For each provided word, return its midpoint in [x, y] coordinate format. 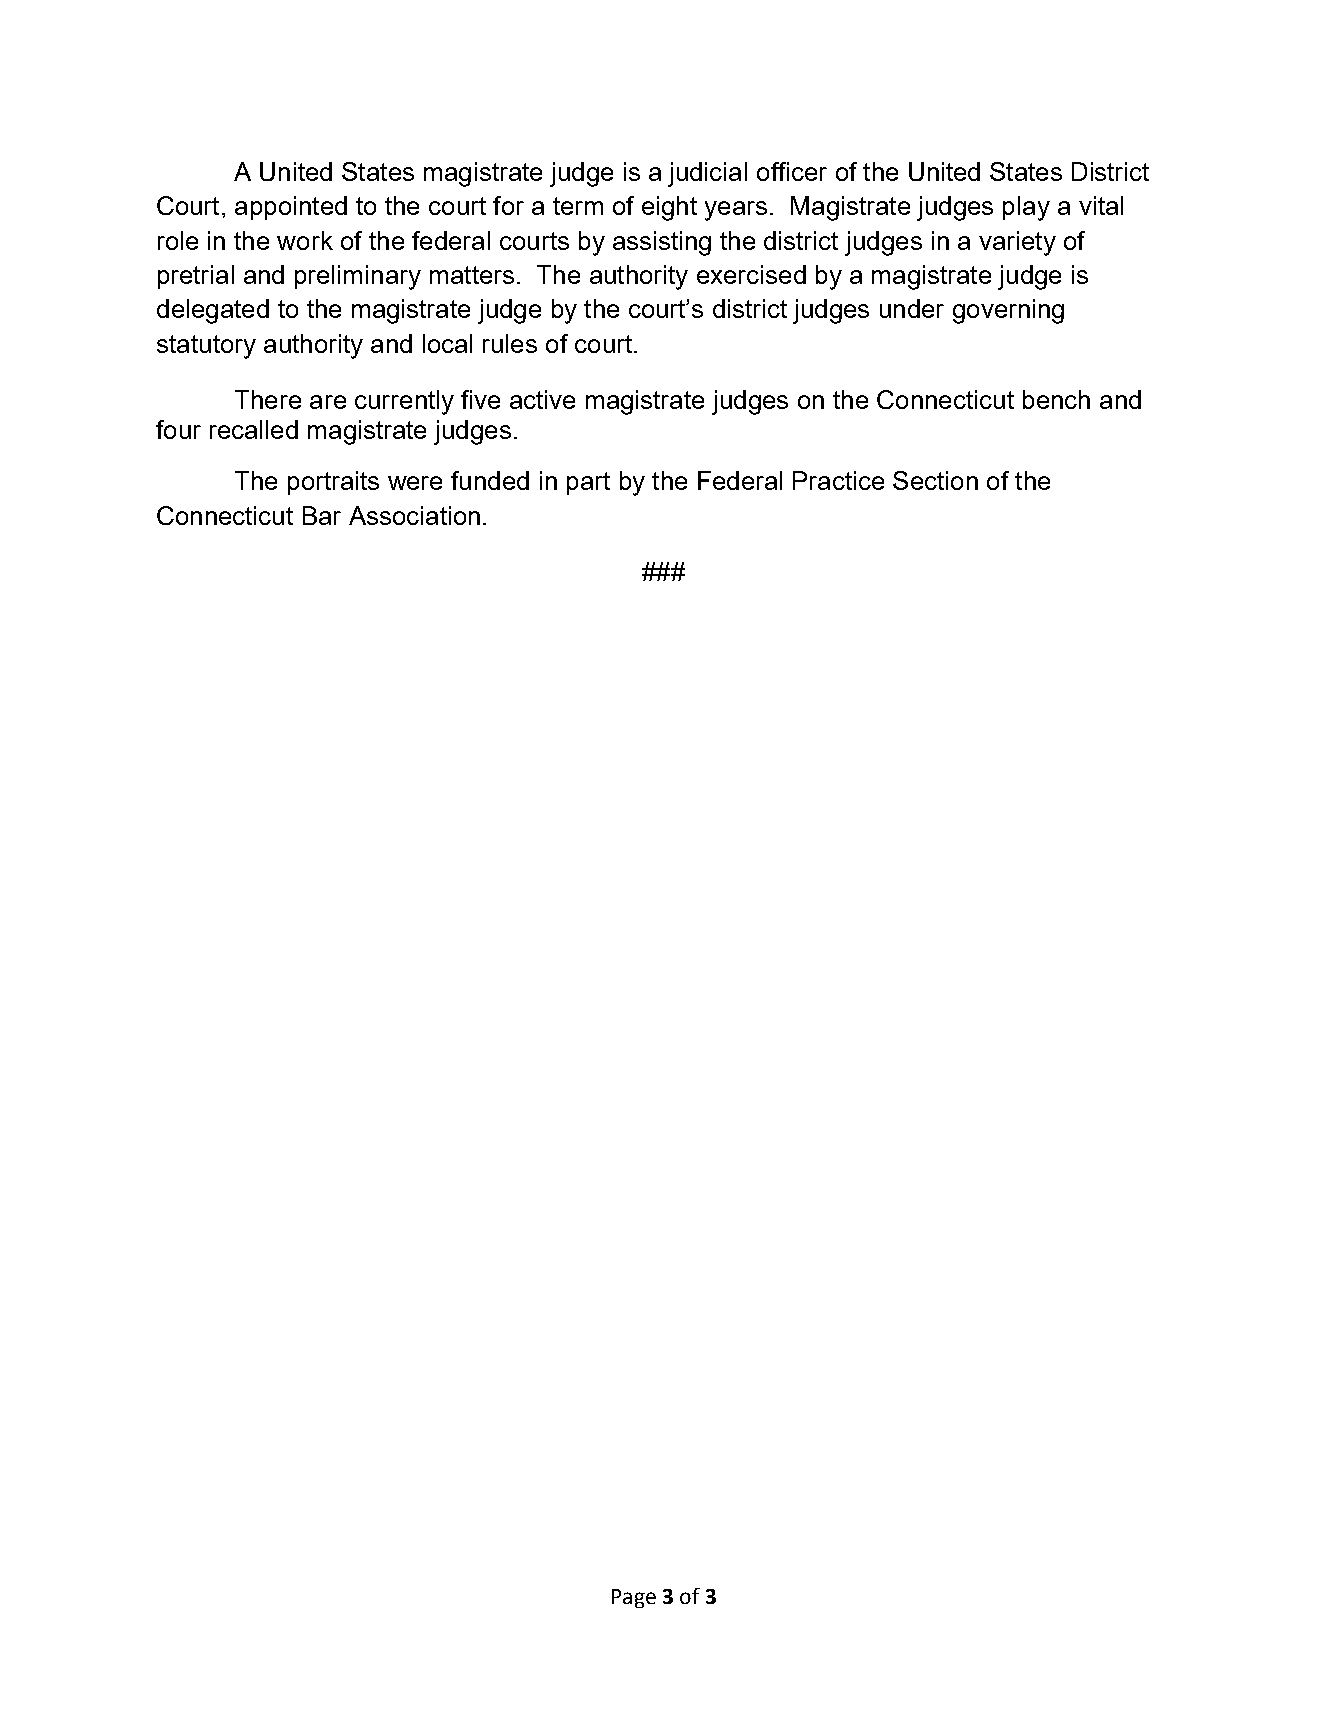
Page [634, 1598]
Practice [838, 480]
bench [1056, 399]
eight [669, 208]
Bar [322, 515]
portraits [333, 483]
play [1026, 208]
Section [935, 480]
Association [414, 515]
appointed [291, 208]
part [588, 483]
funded [490, 480]
